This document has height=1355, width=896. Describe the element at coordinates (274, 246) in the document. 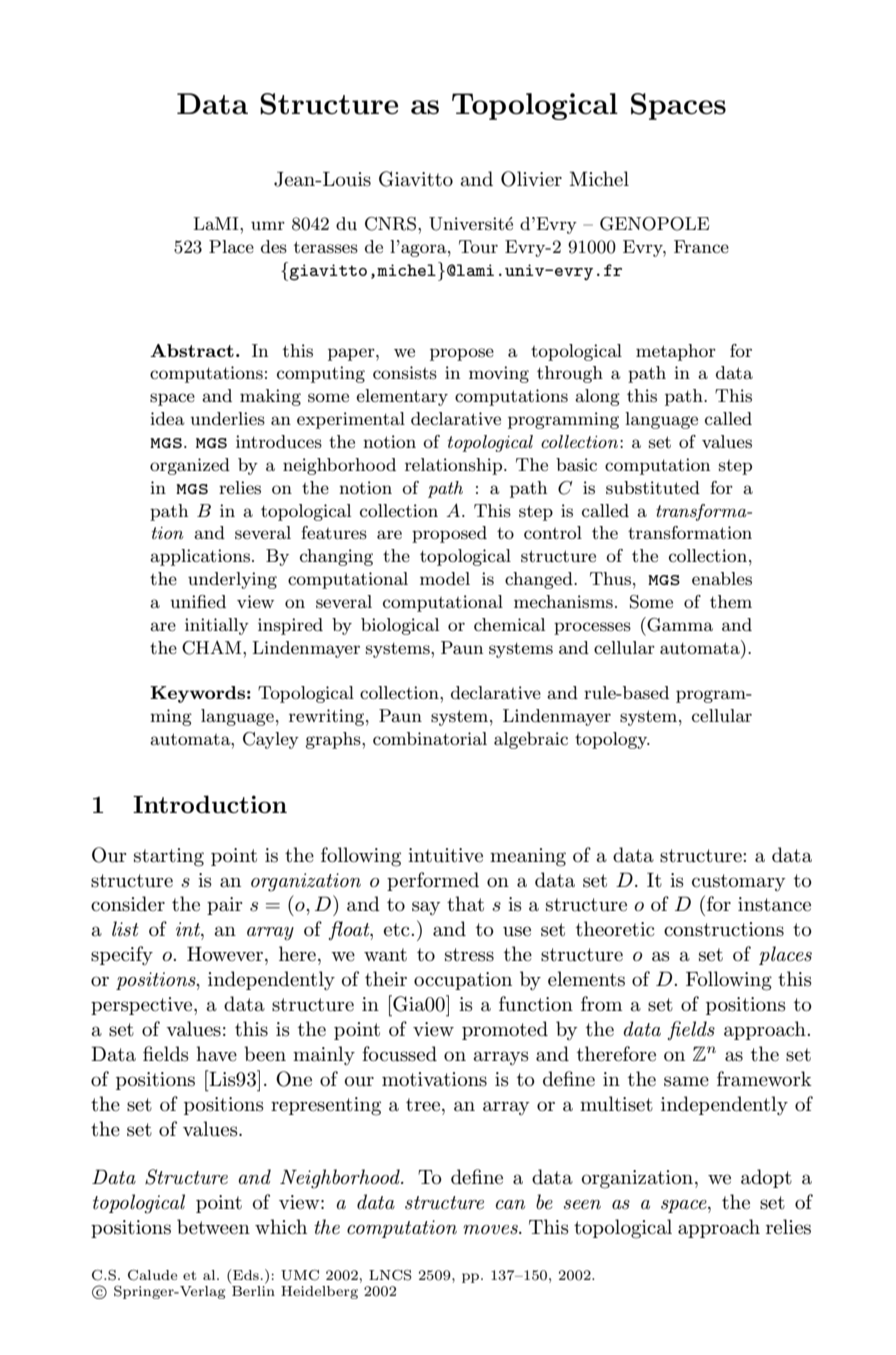

I see `des` at that location.
